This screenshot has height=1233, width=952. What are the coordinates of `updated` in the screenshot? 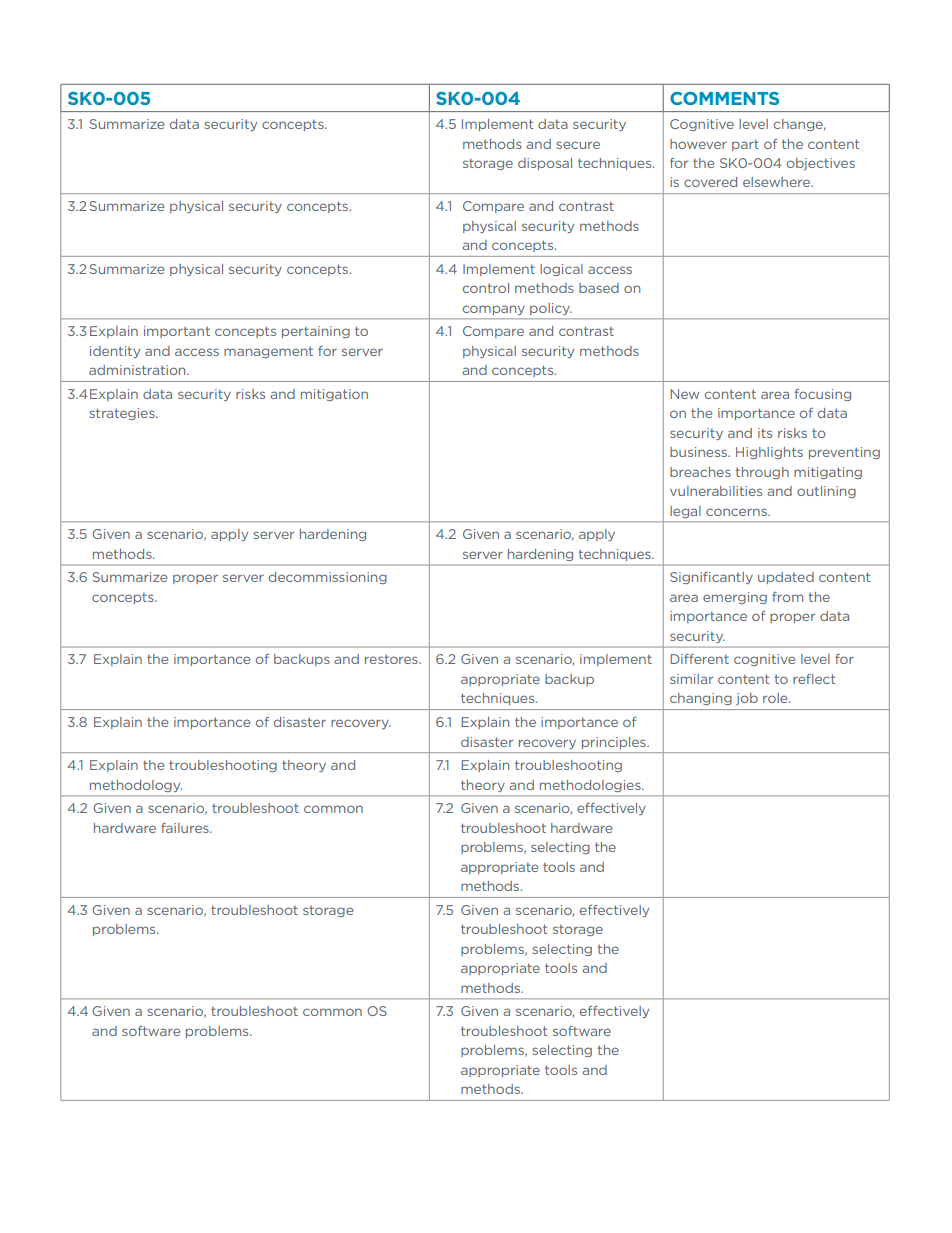 It's located at (786, 578).
